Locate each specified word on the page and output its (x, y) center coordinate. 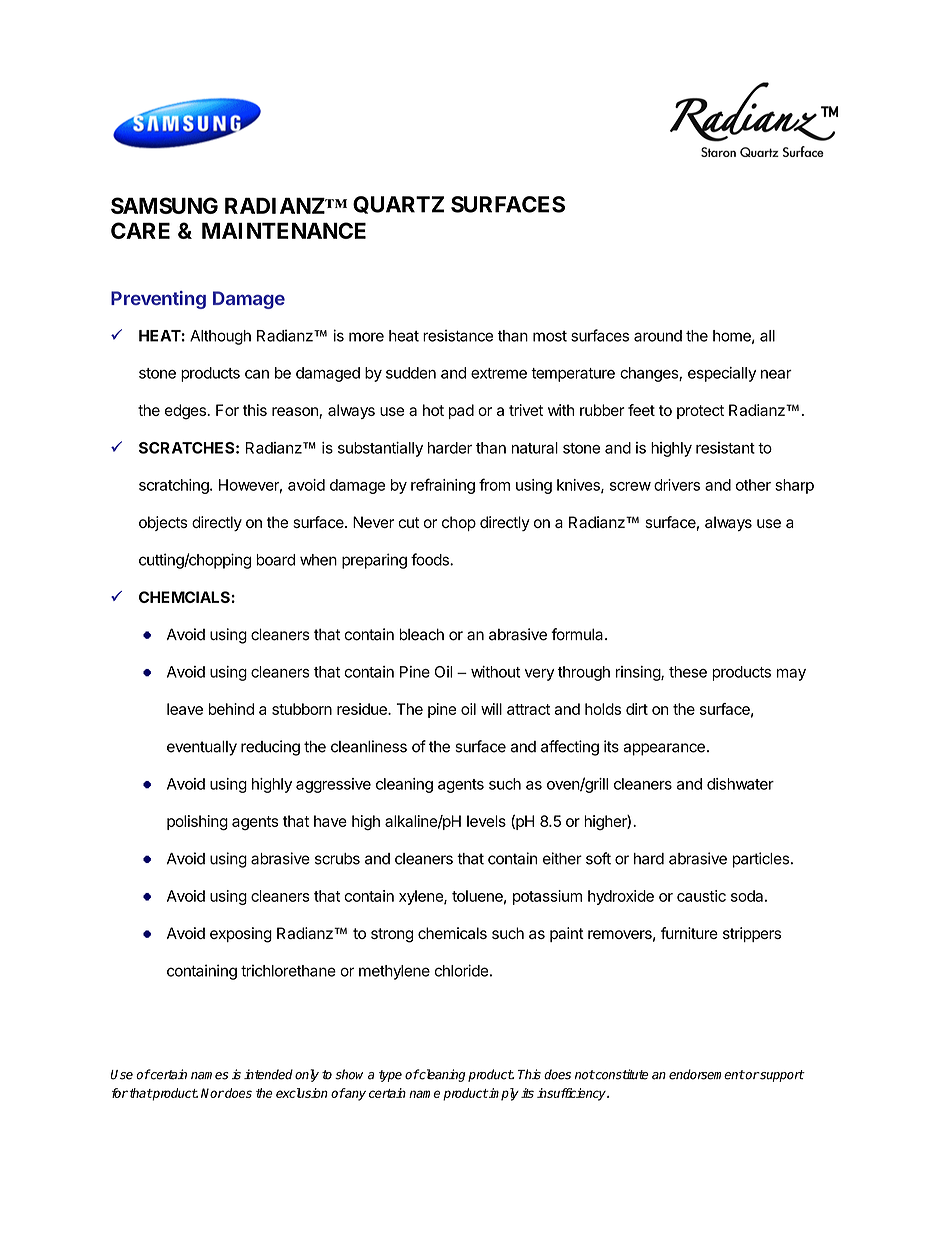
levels (486, 821)
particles (761, 860)
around (658, 336)
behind (231, 709)
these (688, 672)
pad (461, 411)
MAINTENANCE (284, 230)
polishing (197, 823)
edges (186, 412)
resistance (458, 335)
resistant (725, 448)
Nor (212, 1093)
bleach (421, 634)
